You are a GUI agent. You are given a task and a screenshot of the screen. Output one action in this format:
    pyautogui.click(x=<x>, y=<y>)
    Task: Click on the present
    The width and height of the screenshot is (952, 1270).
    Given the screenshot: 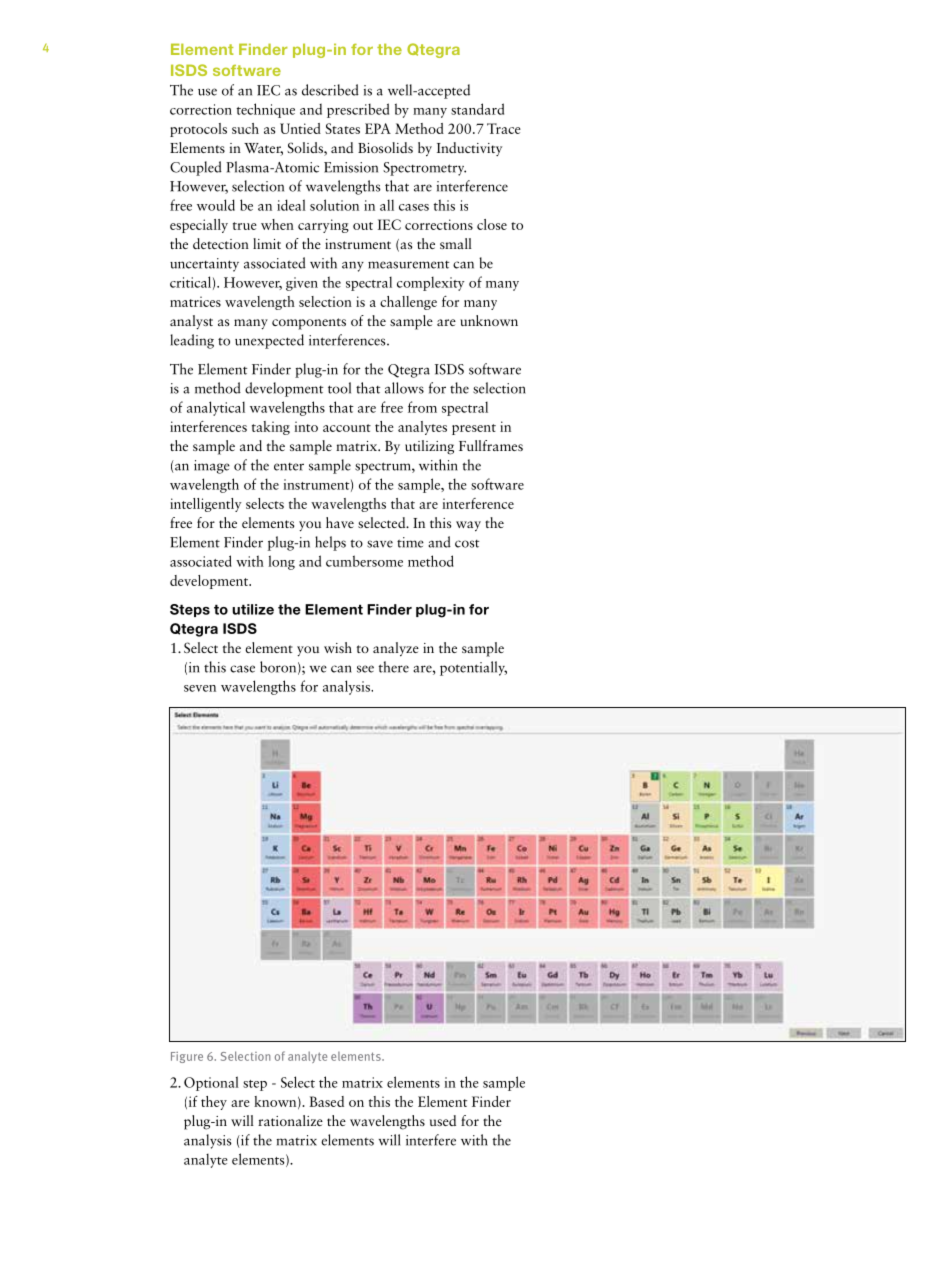 What is the action you would take?
    pyautogui.click(x=474, y=429)
